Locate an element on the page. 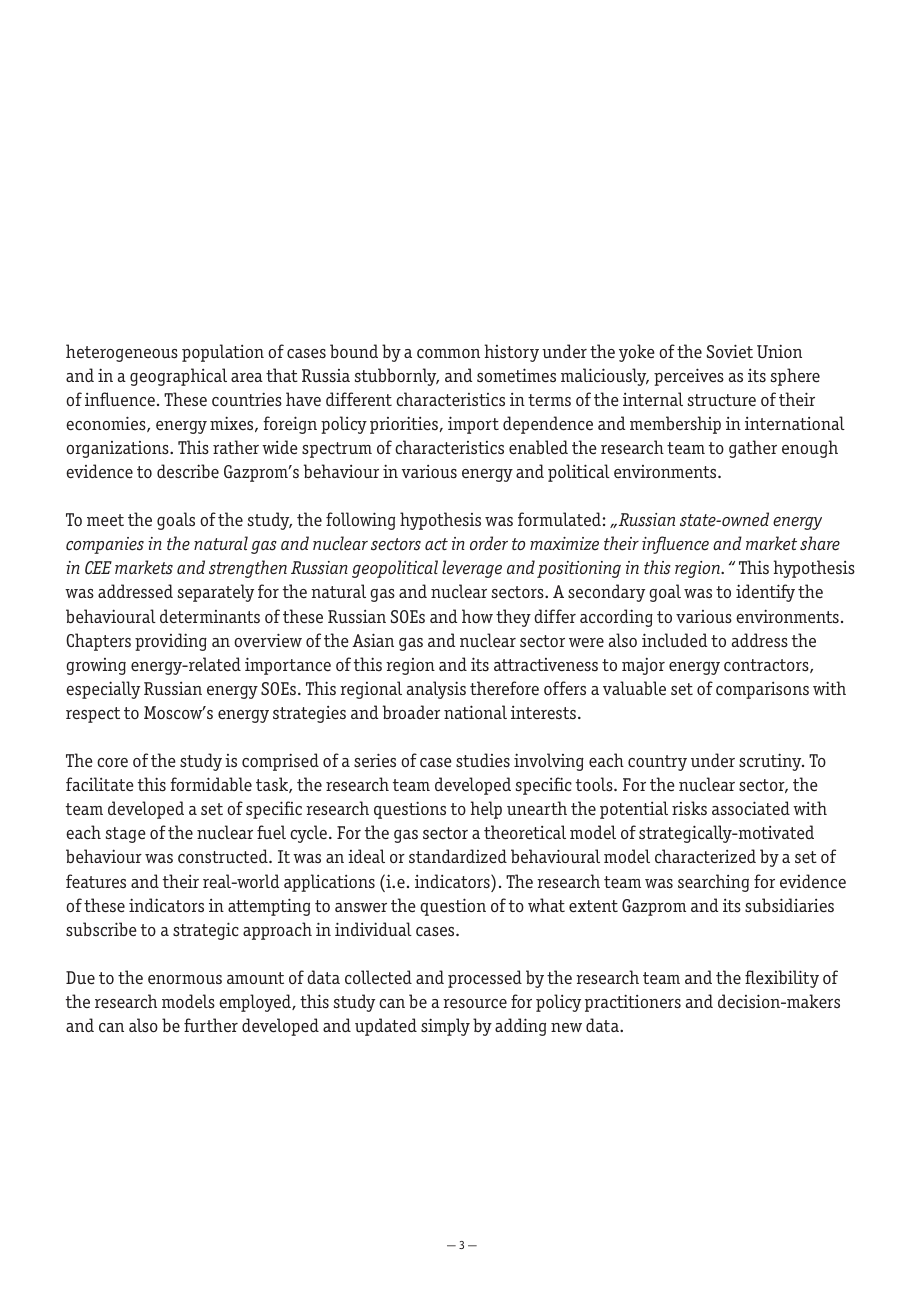 The height and width of the image is (1308, 924). common is located at coordinates (448, 353).
